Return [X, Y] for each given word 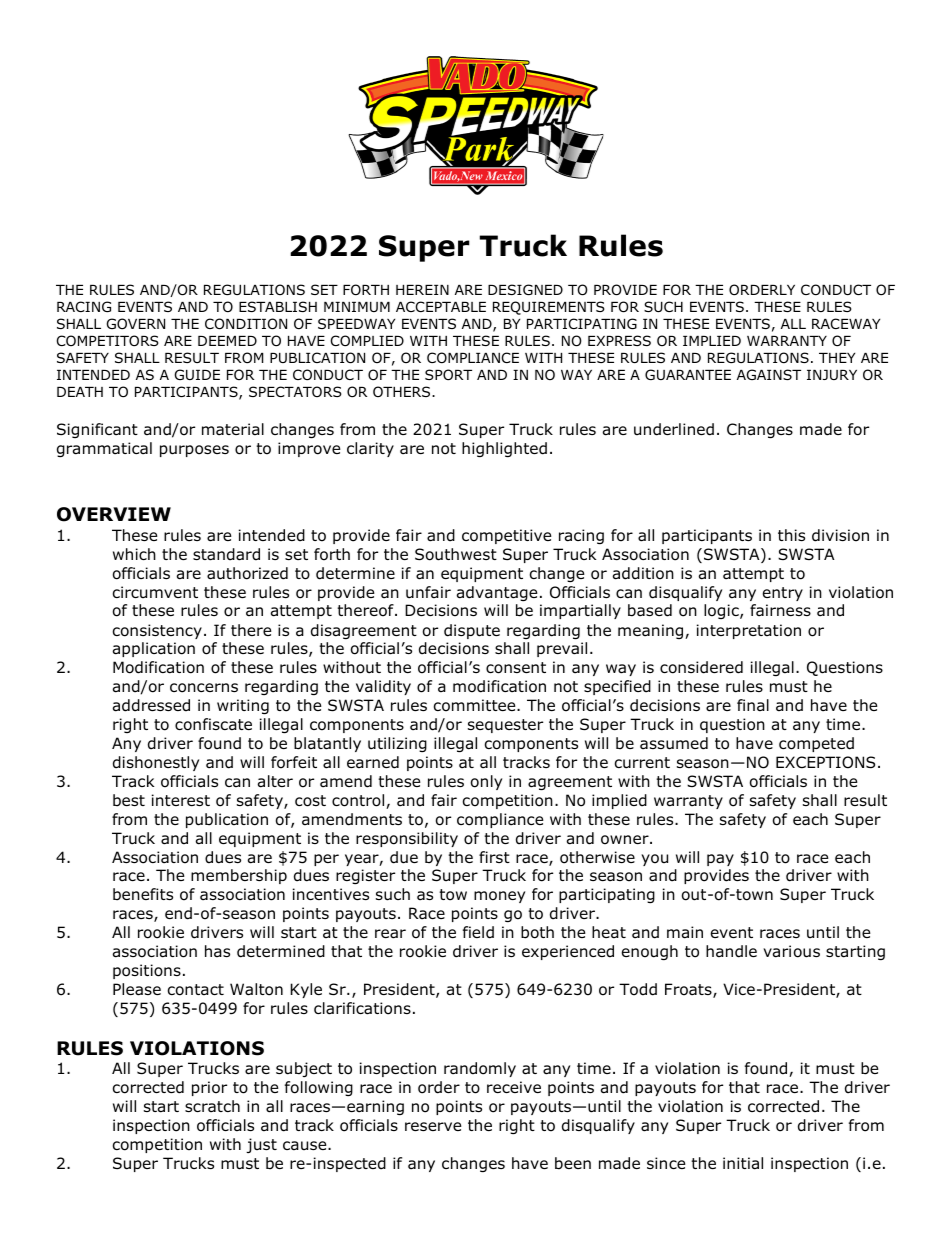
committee [476, 705]
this [791, 535]
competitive [507, 536]
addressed [151, 705]
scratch [212, 1106]
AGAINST [769, 374]
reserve [433, 1126]
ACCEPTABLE [441, 306]
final [753, 705]
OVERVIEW [114, 514]
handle [731, 951]
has [217, 951]
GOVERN [136, 324]
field [478, 932]
